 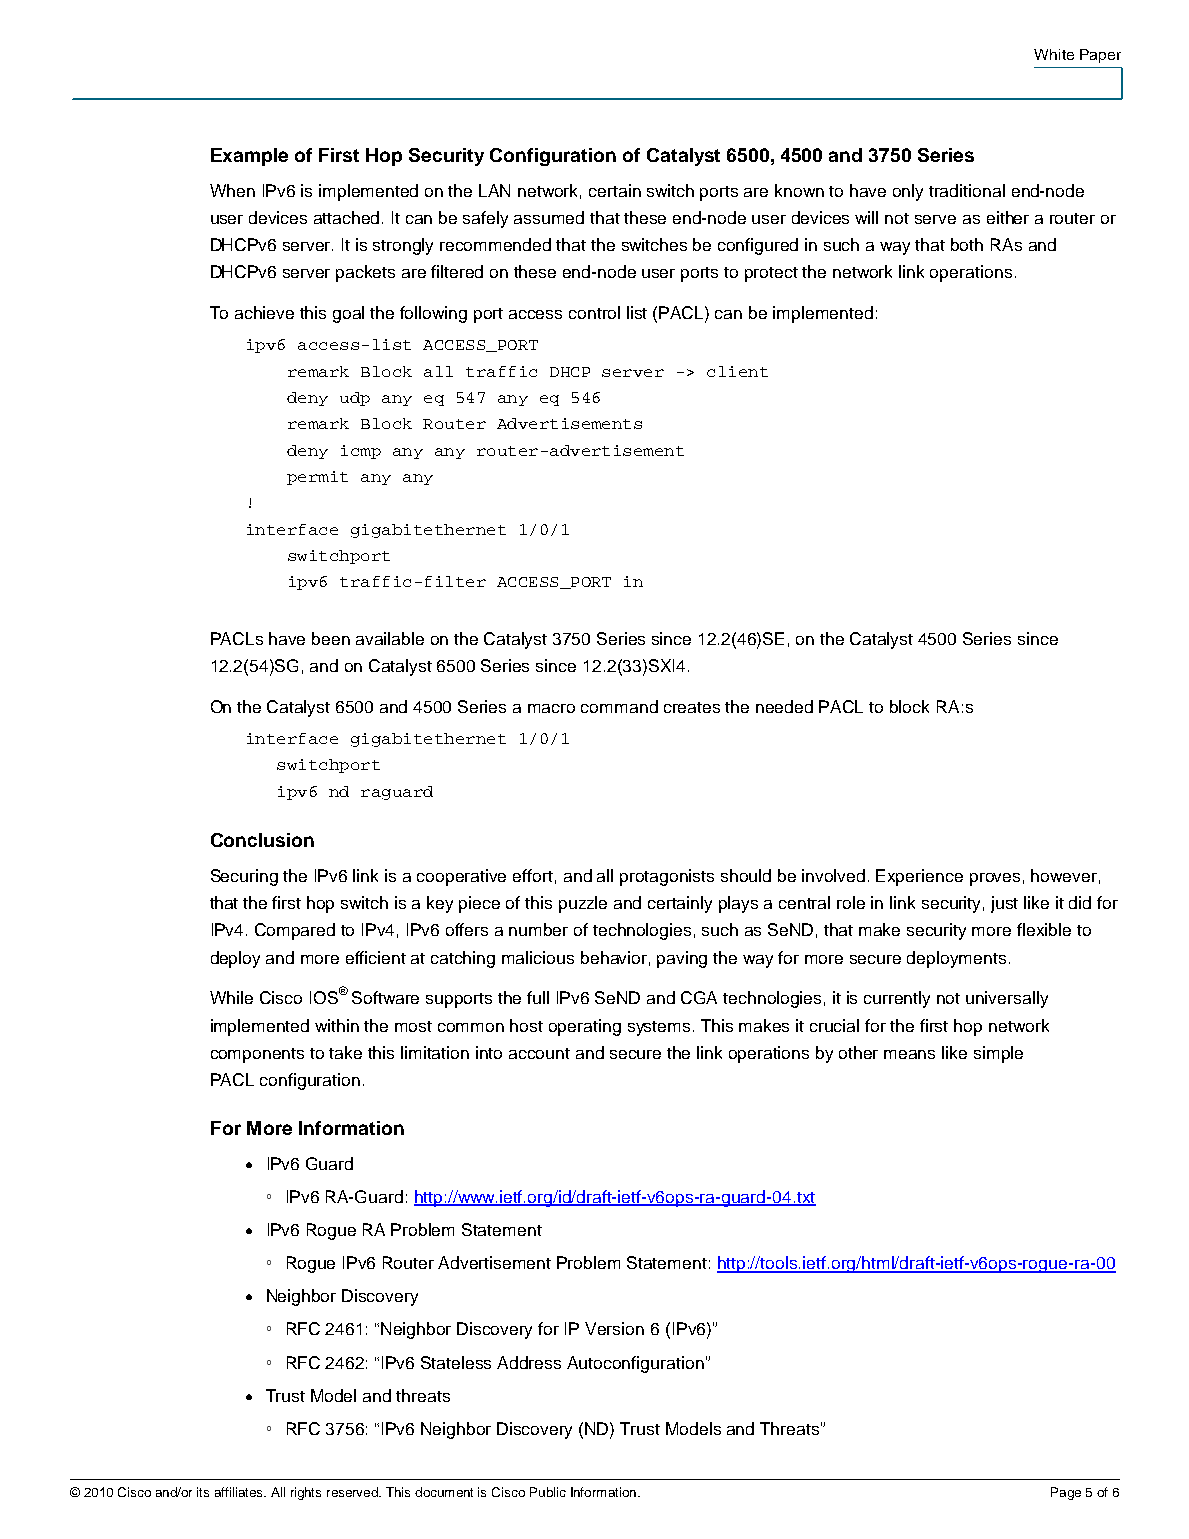 I want to click on needed, so click(x=784, y=706).
